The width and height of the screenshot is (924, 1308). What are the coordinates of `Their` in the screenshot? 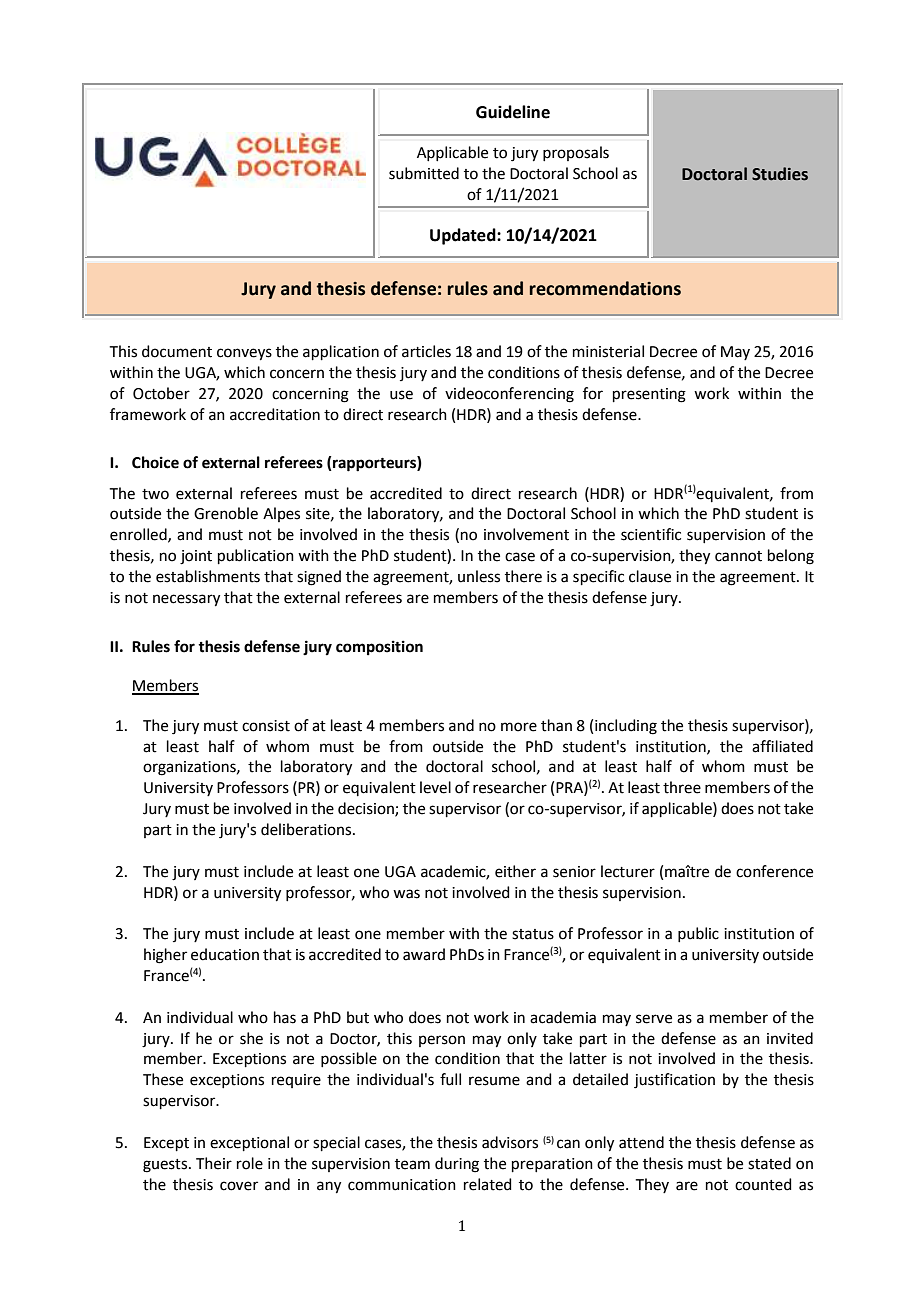 It's located at (214, 1163).
